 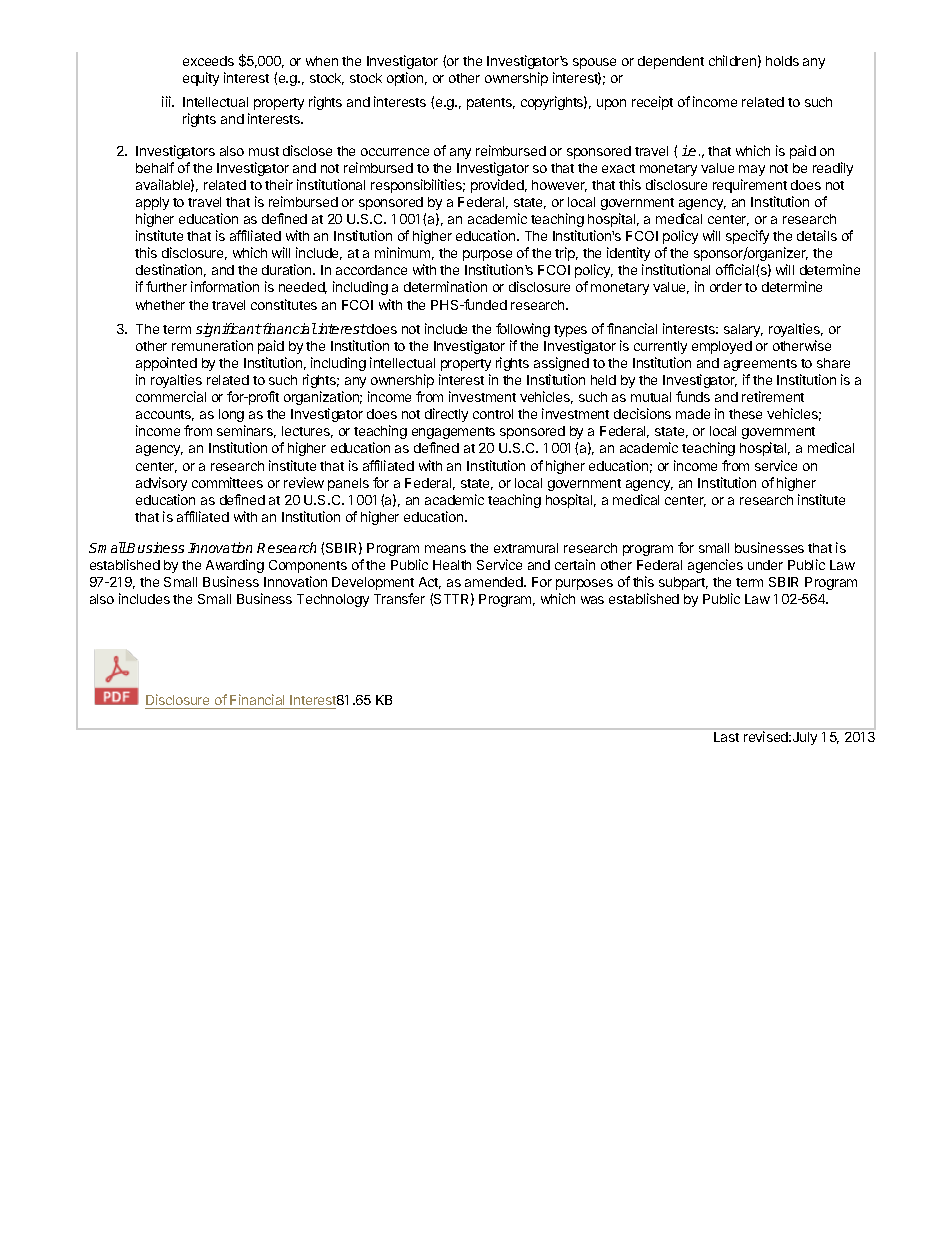 I want to click on holds, so click(x=782, y=61).
